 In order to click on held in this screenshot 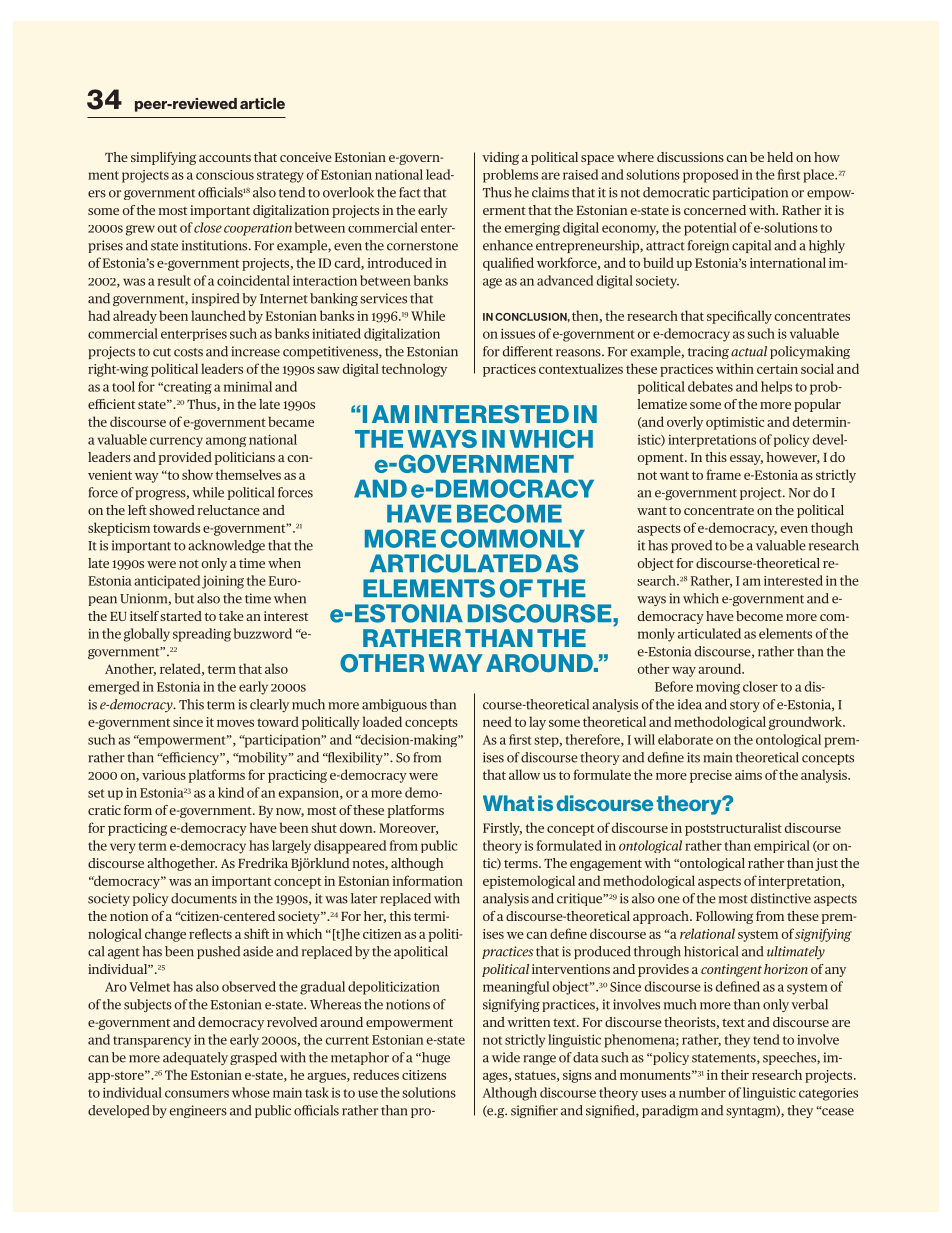, I will do `click(780, 157)`.
